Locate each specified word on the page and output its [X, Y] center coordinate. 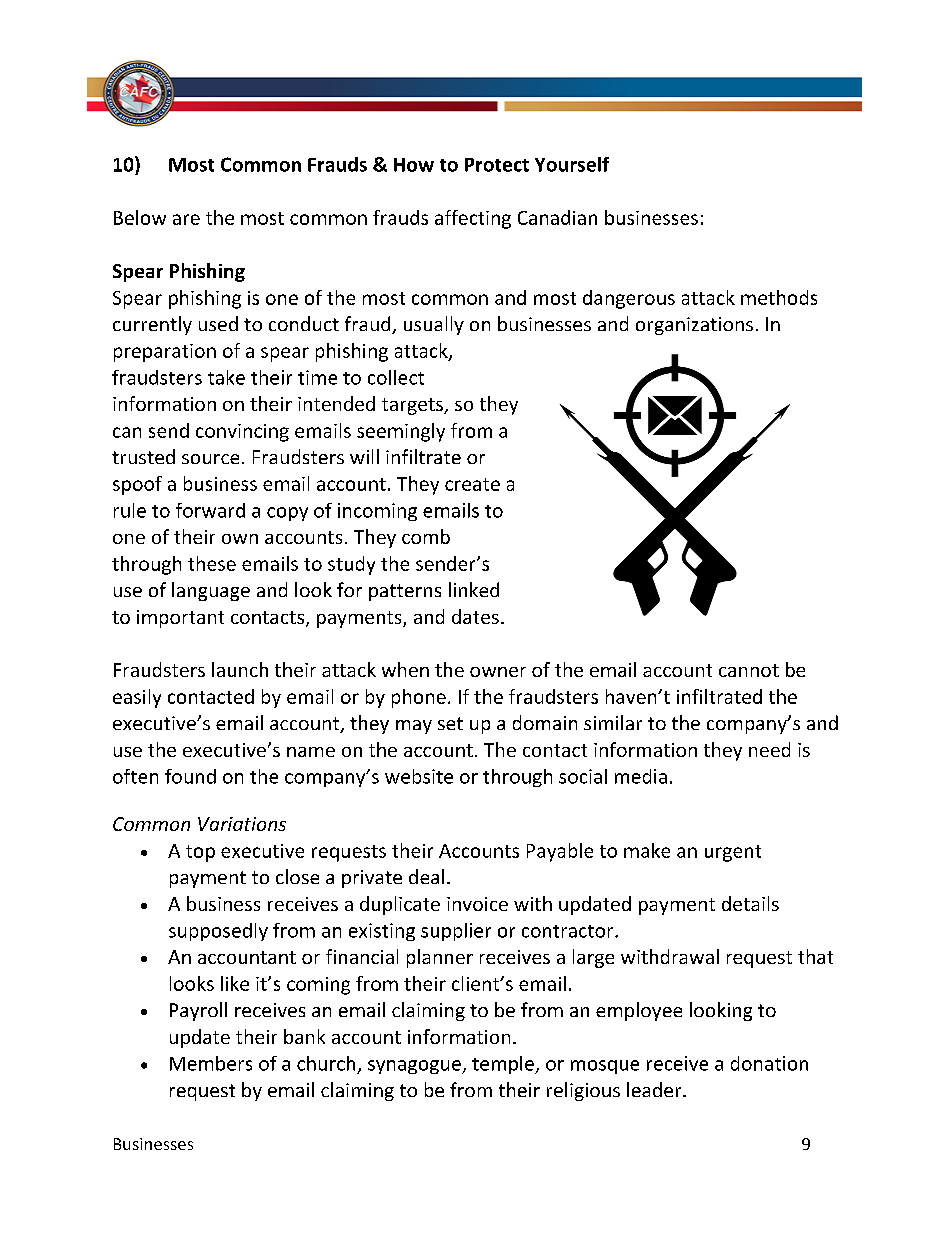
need [769, 749]
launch [240, 669]
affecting [473, 219]
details [750, 903]
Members [211, 1063]
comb [426, 536]
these [212, 563]
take [226, 377]
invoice [477, 904]
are [186, 219]
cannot [749, 670]
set [450, 723]
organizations [694, 326]
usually [434, 325]
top [200, 853]
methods [779, 297]
